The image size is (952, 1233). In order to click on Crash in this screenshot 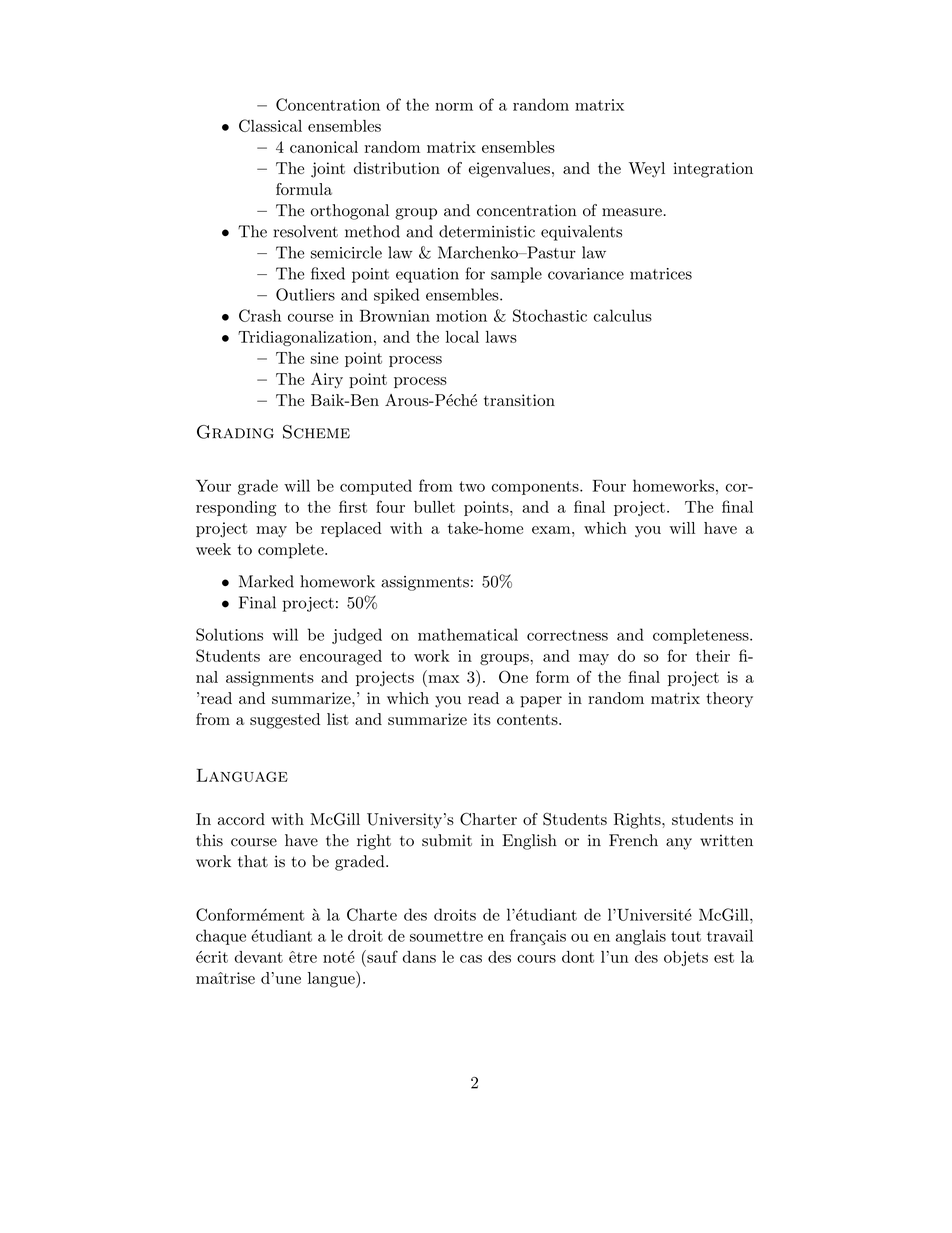, I will do `click(260, 315)`.
